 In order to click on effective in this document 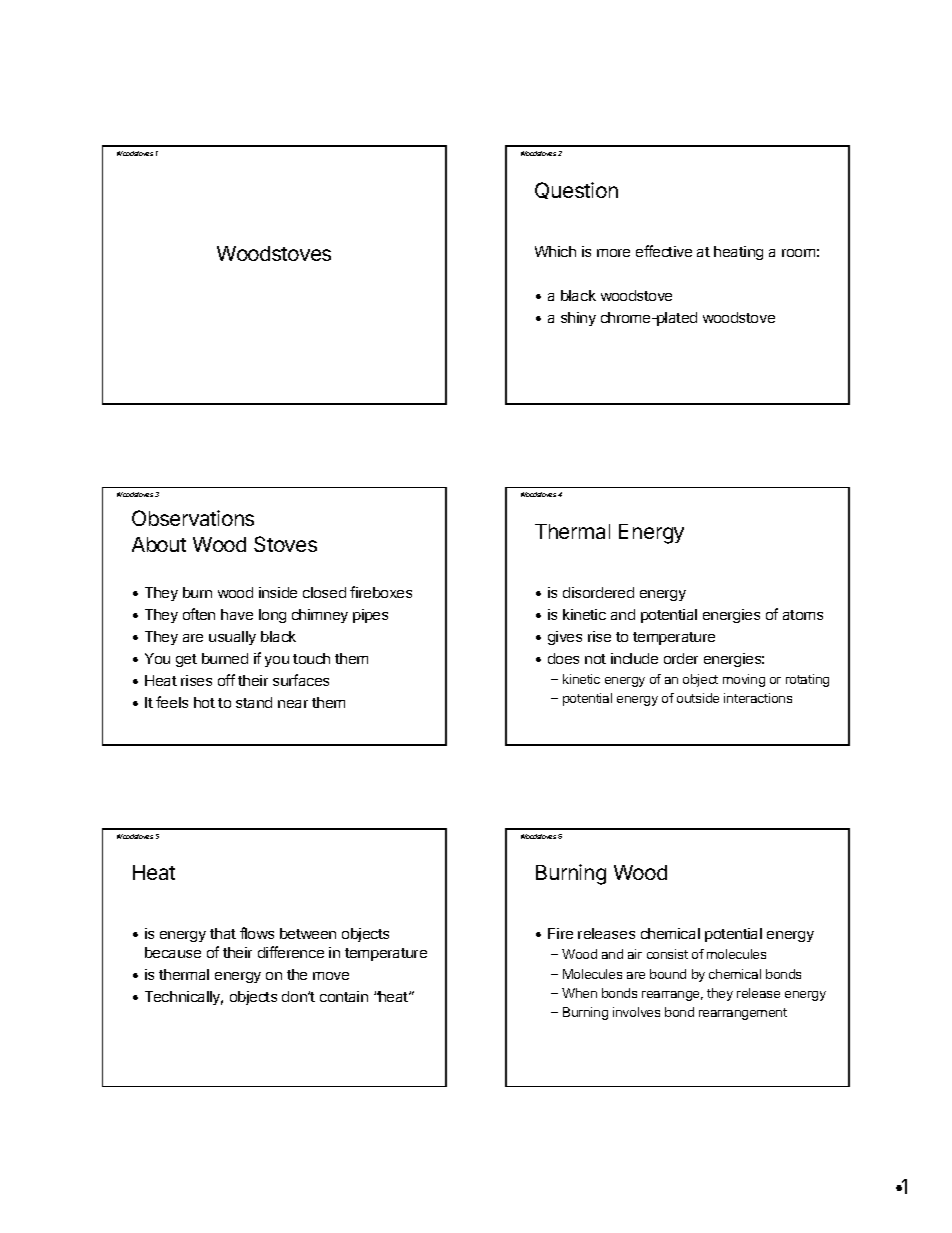, I will do `click(664, 251)`.
